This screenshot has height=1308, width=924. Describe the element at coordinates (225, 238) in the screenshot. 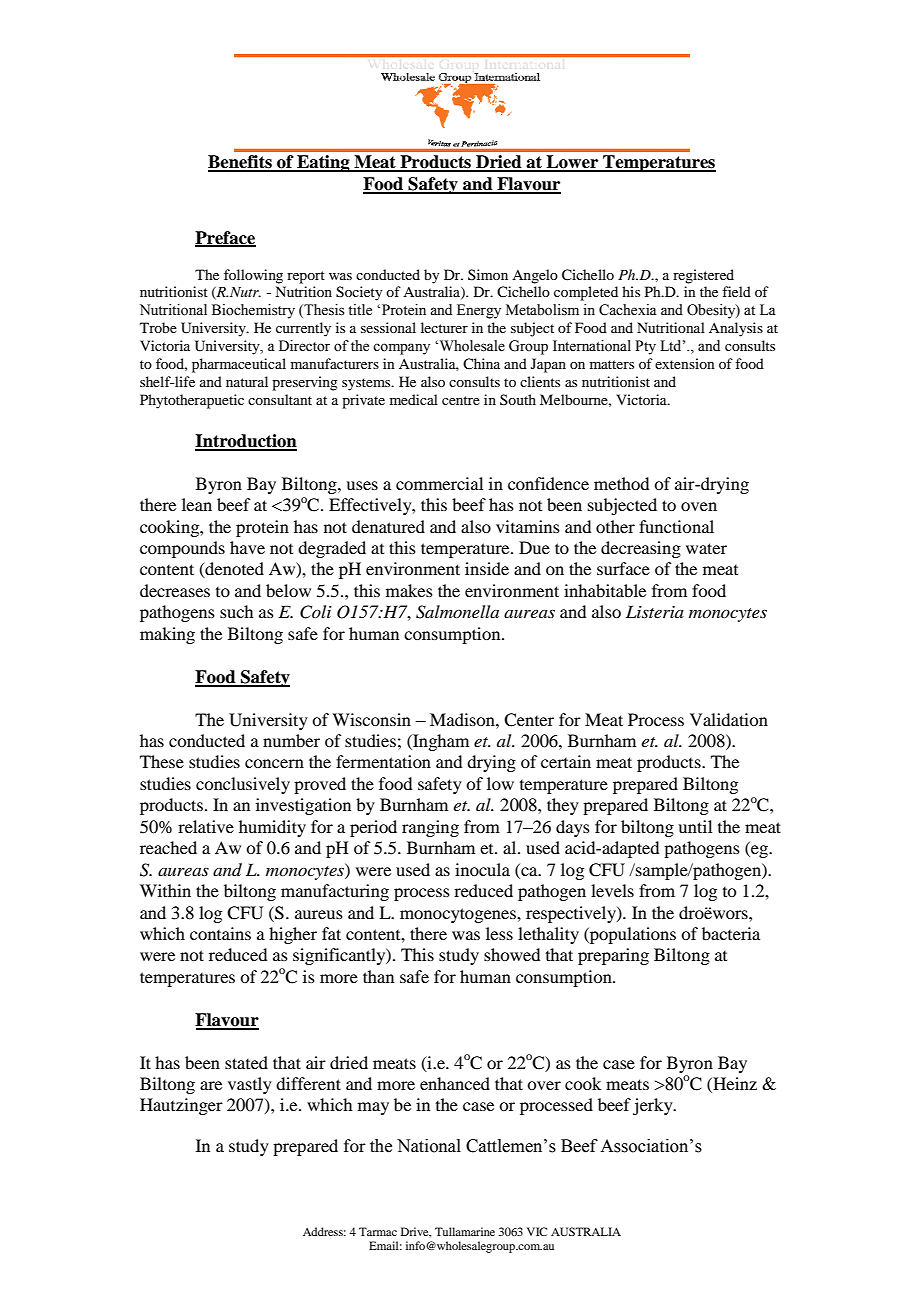

I see `Preface` at that location.
